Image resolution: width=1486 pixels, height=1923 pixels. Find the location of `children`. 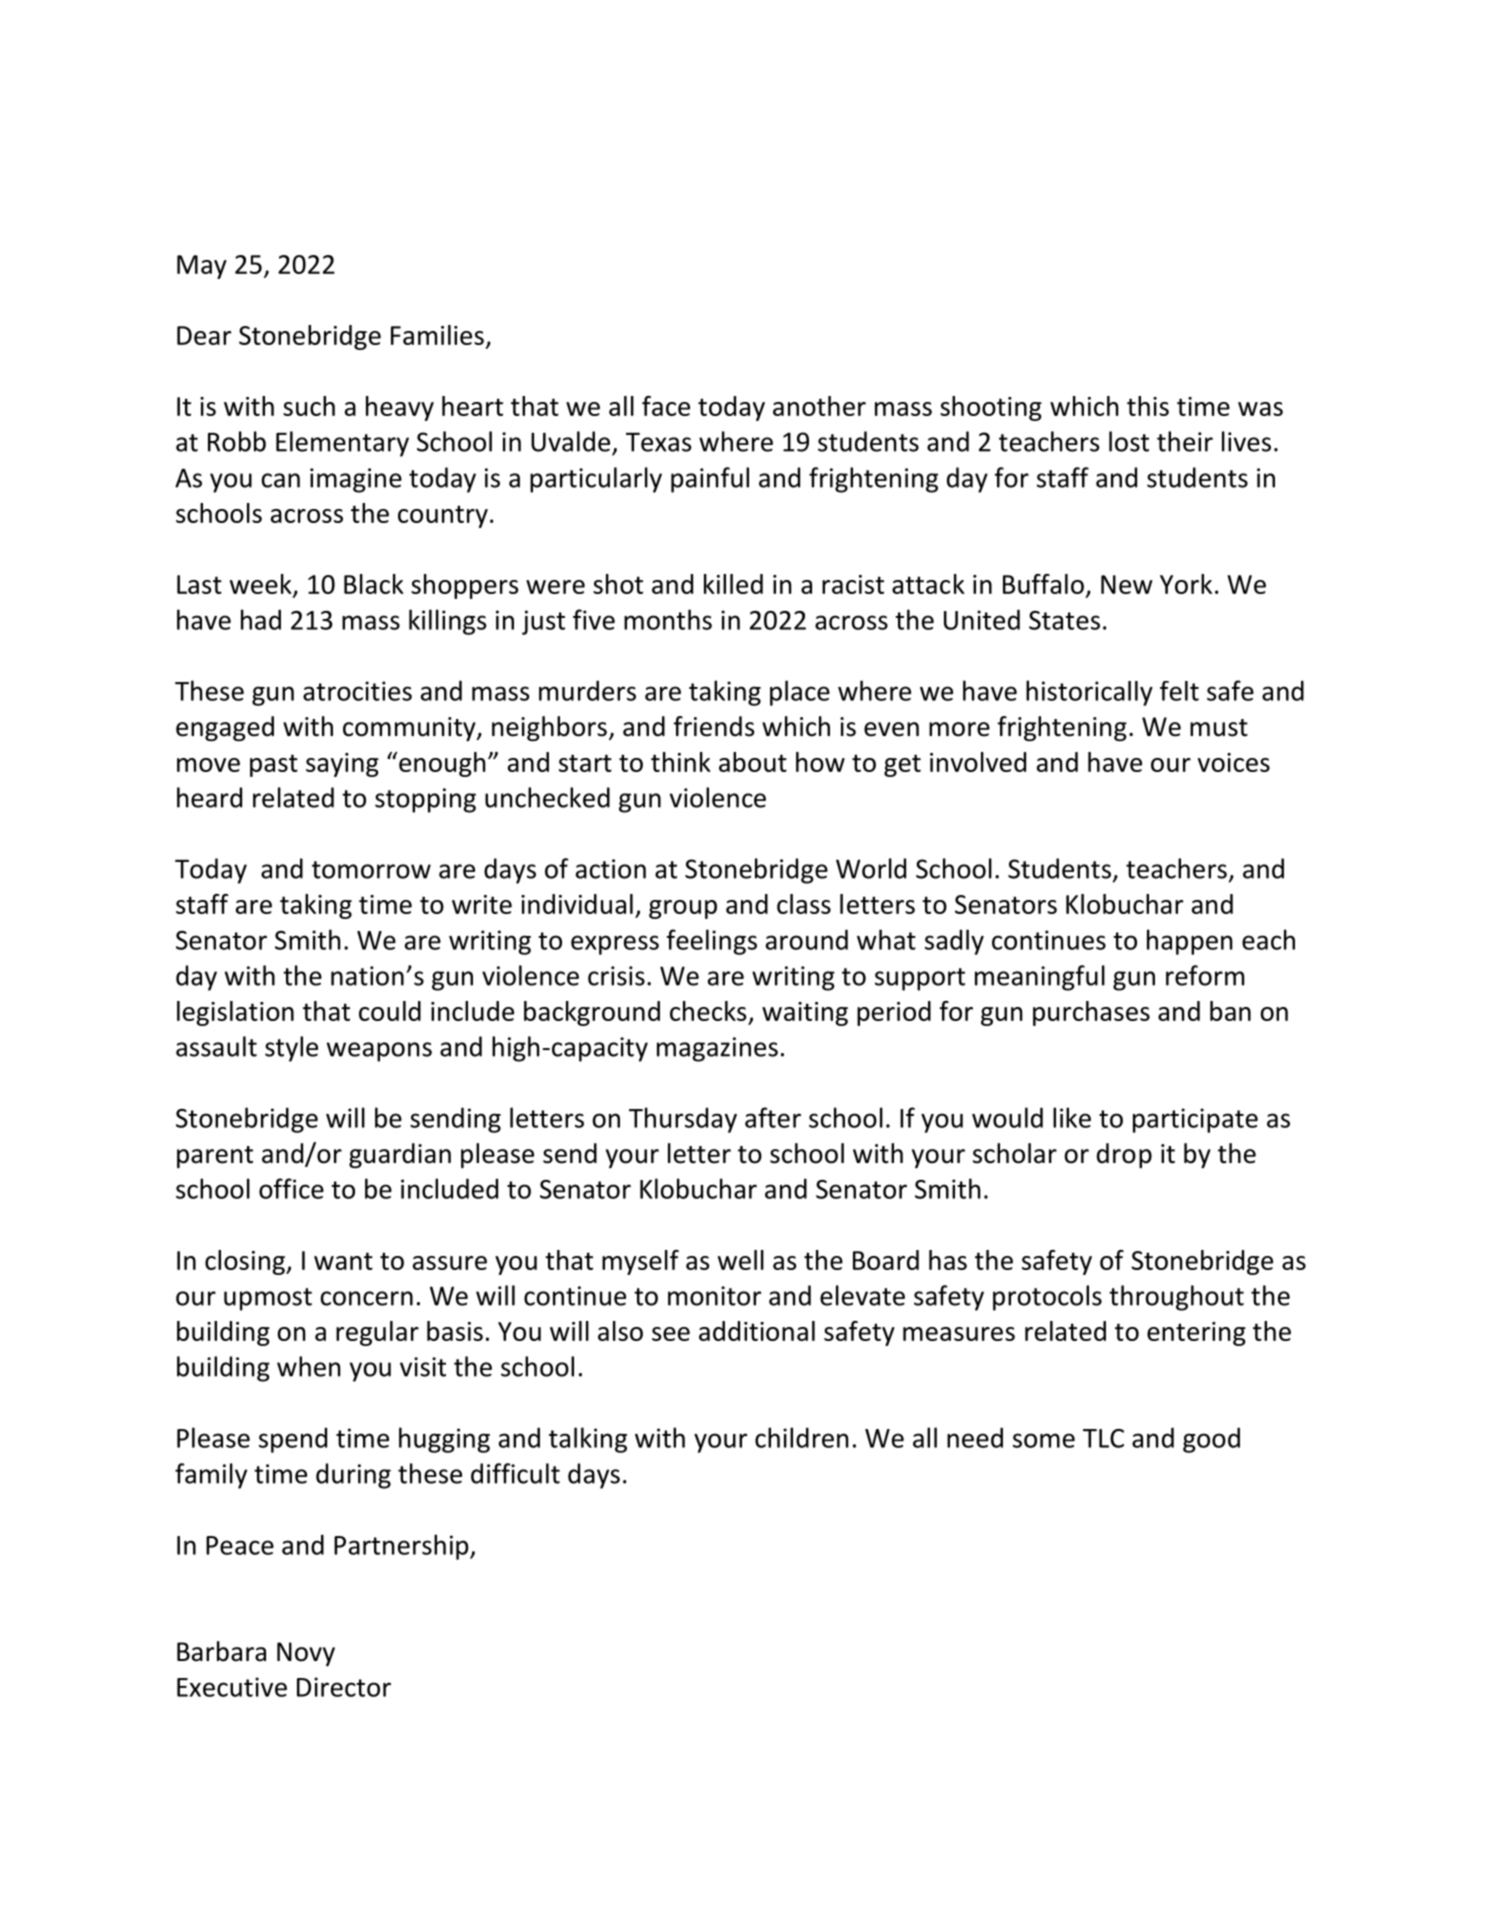

children is located at coordinates (802, 1437).
